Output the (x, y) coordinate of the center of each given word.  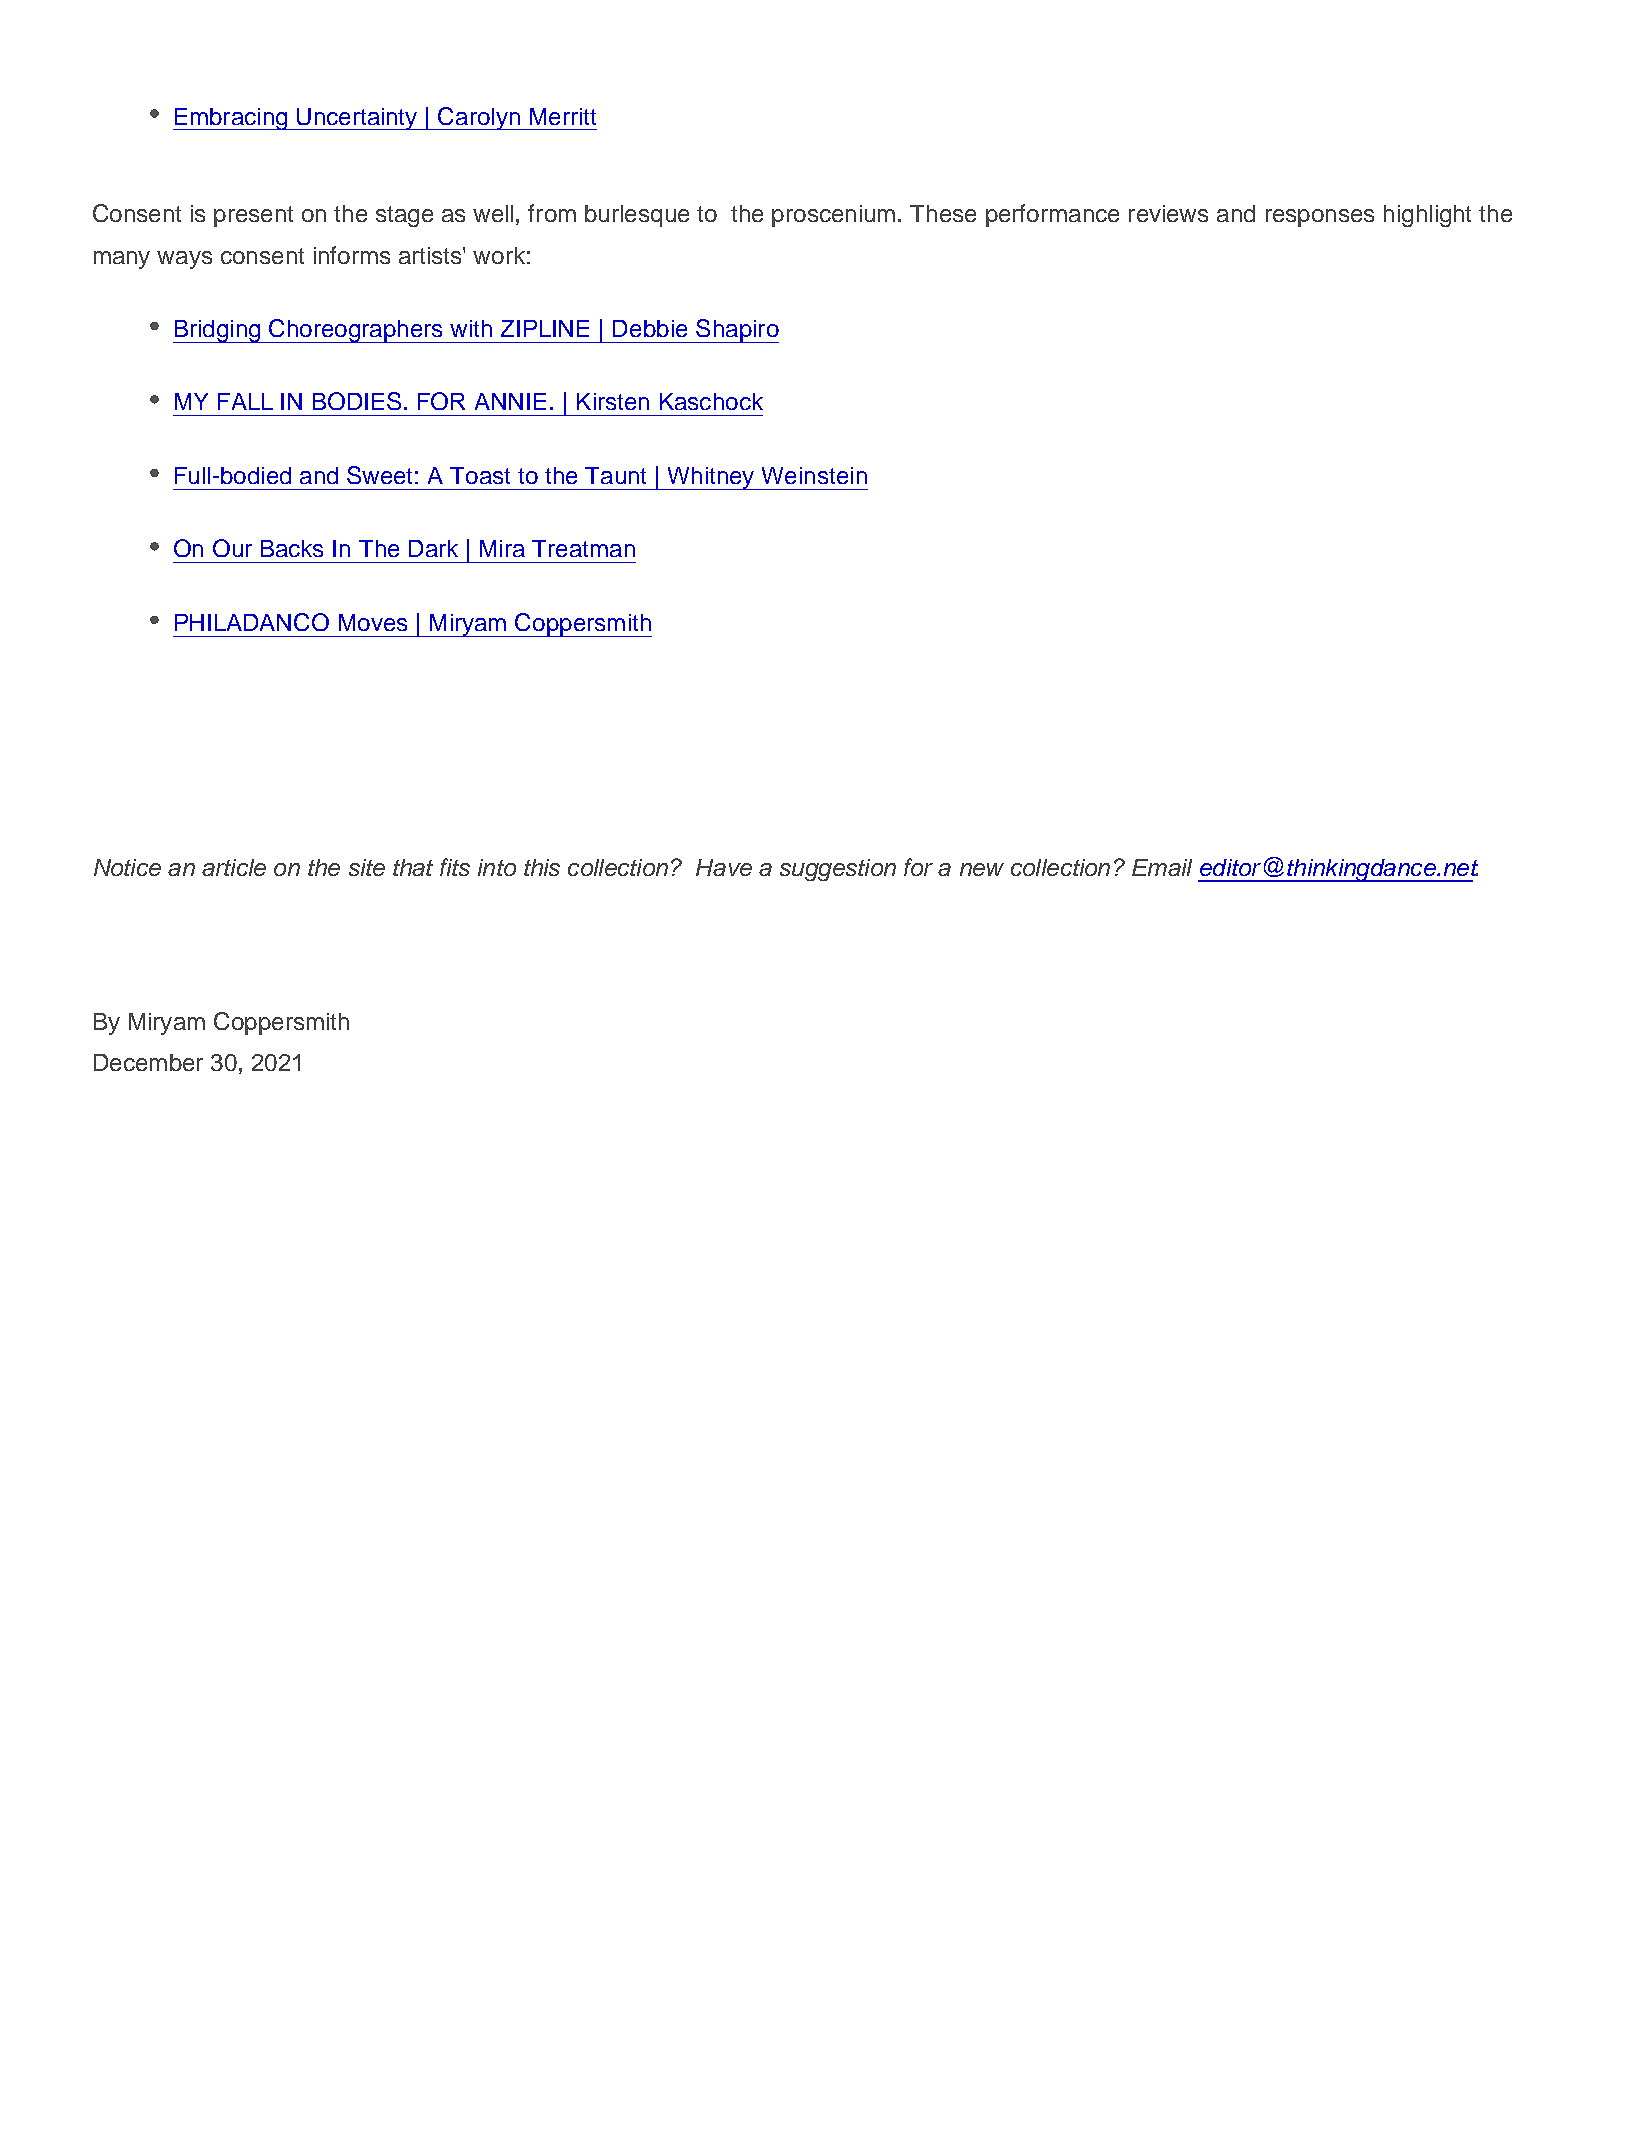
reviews (1168, 213)
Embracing (231, 119)
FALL (245, 401)
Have (724, 867)
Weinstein (814, 475)
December (148, 1062)
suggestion (838, 870)
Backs (292, 548)
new (982, 869)
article (234, 867)
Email (1162, 867)
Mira (502, 548)
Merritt (563, 116)
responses (1320, 218)
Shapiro (736, 331)
